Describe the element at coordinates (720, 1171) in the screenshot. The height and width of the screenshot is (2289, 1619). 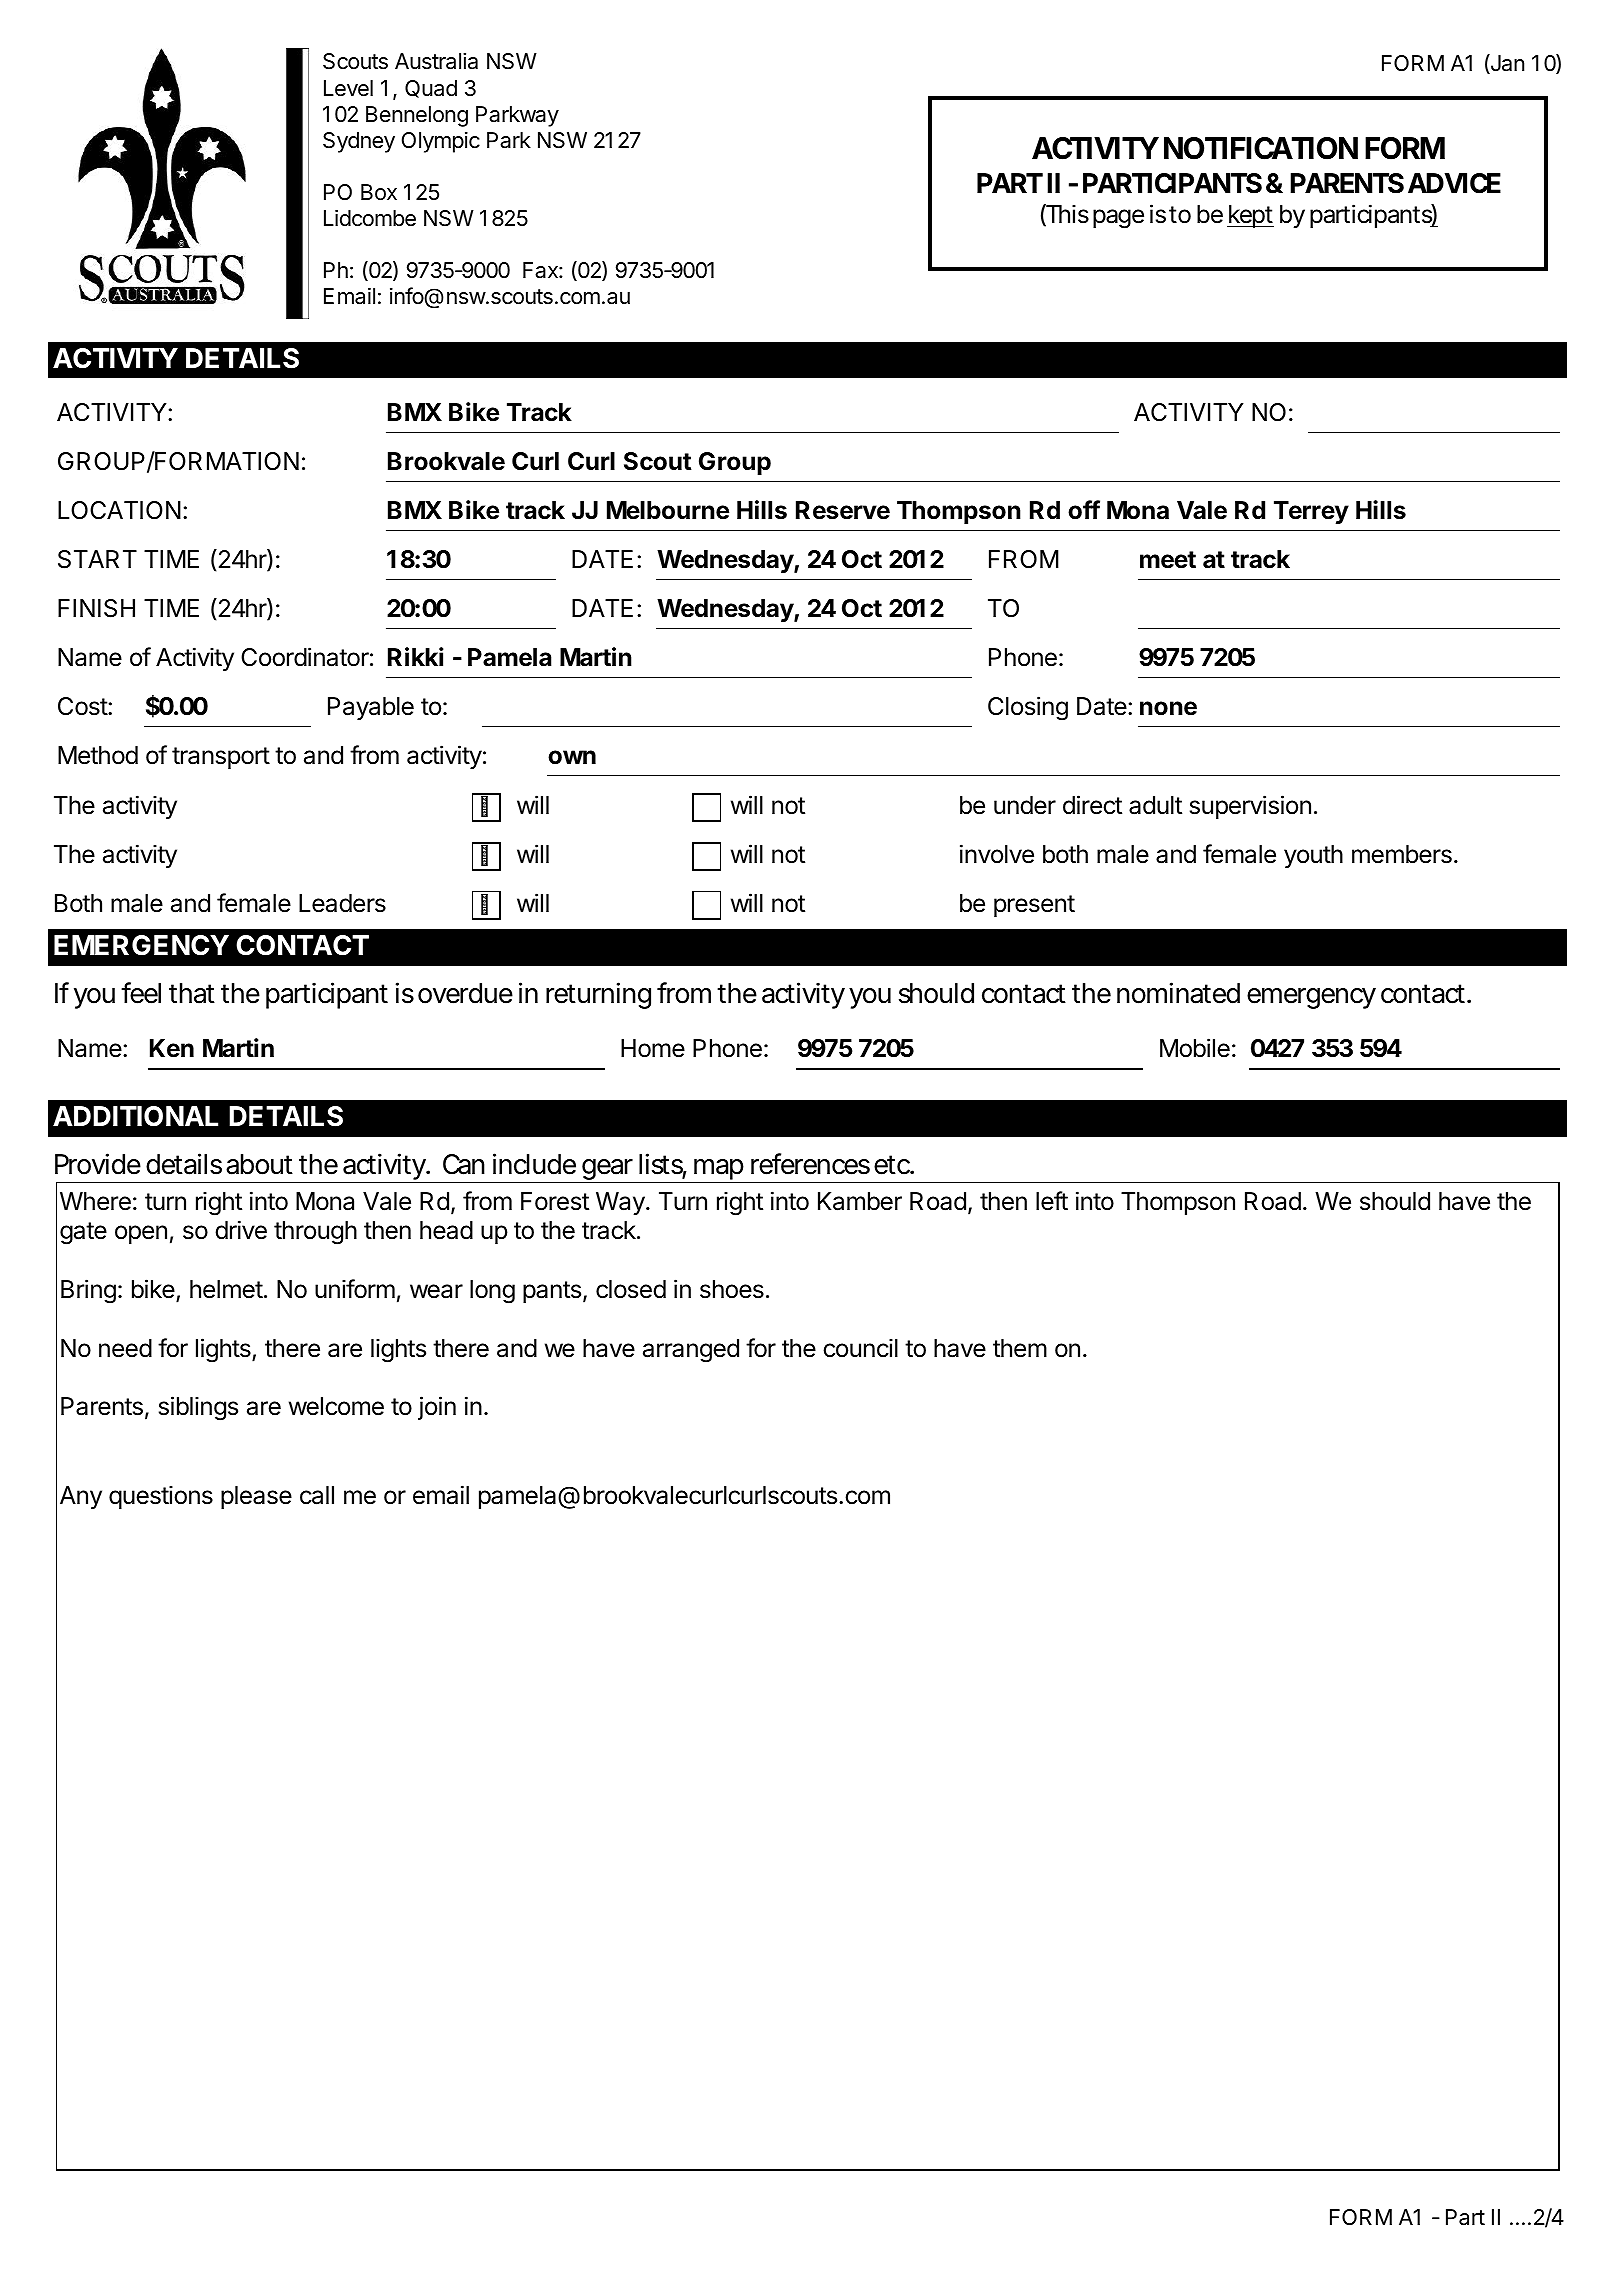
I see `map` at that location.
